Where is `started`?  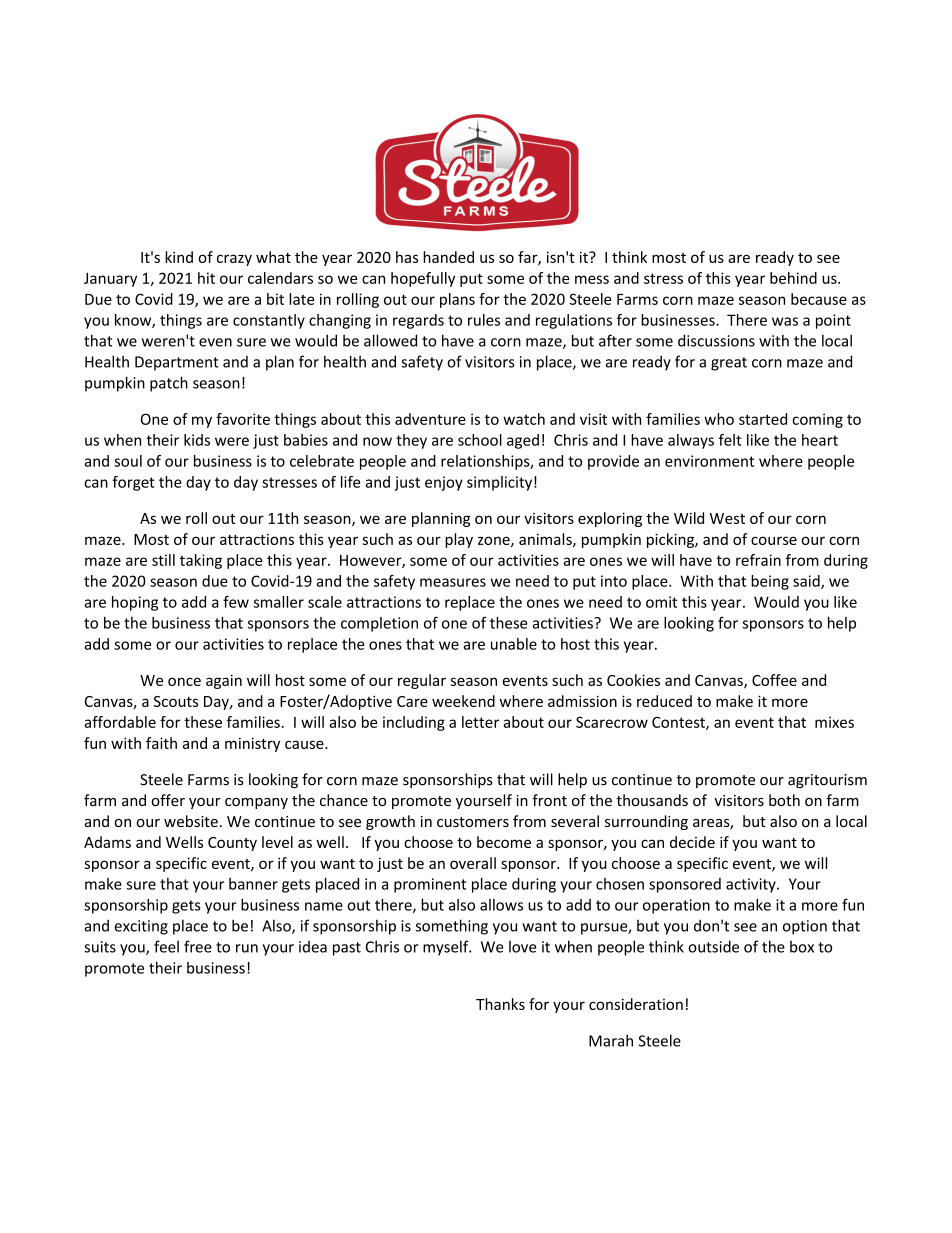
started is located at coordinates (763, 419).
